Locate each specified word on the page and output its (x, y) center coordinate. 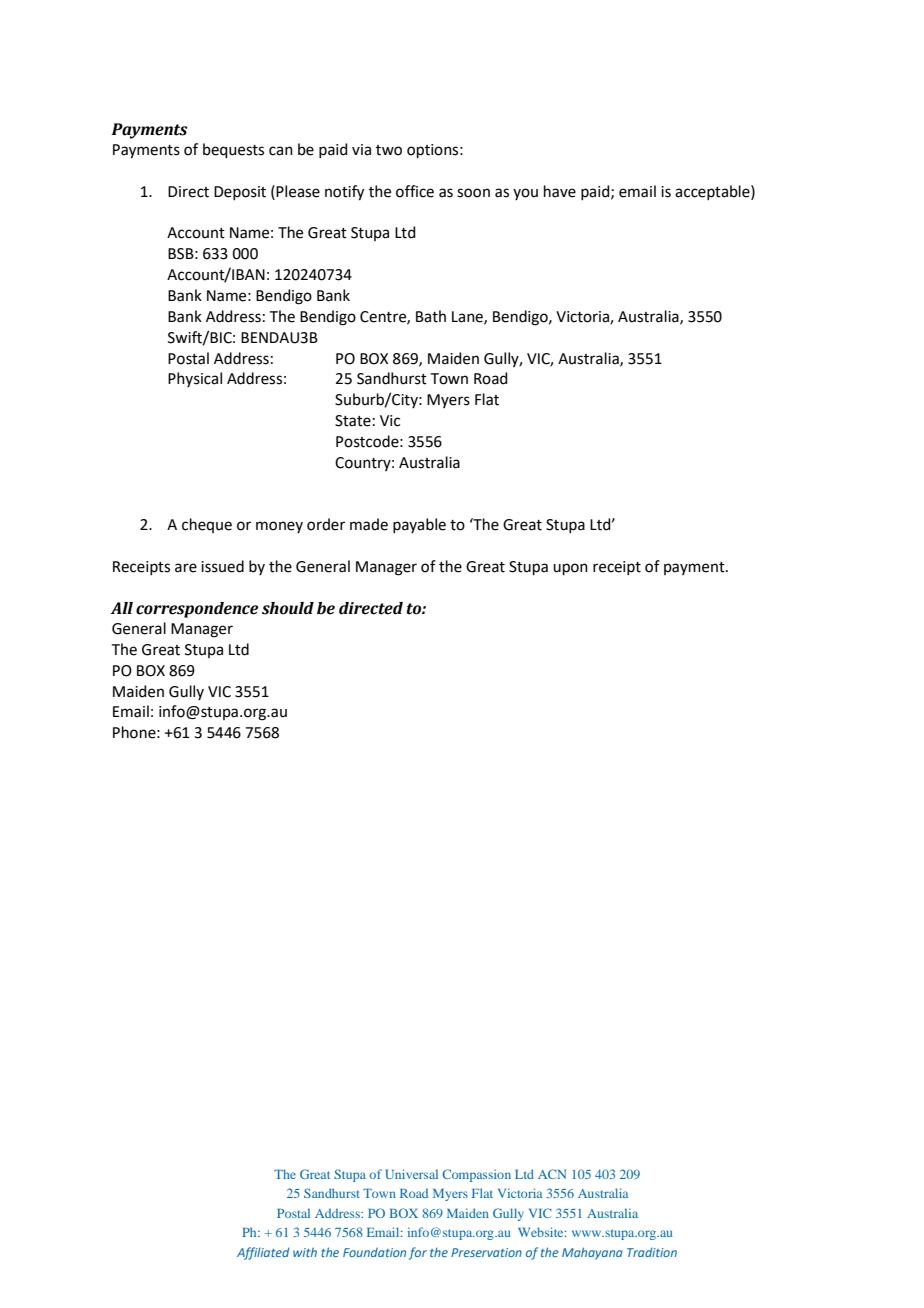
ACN (552, 1174)
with (305, 1252)
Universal (412, 1174)
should (288, 608)
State (353, 421)
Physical (195, 379)
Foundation (374, 1252)
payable (419, 525)
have (560, 191)
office (415, 191)
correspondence (197, 610)
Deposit (240, 193)
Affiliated (263, 1253)
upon (570, 569)
